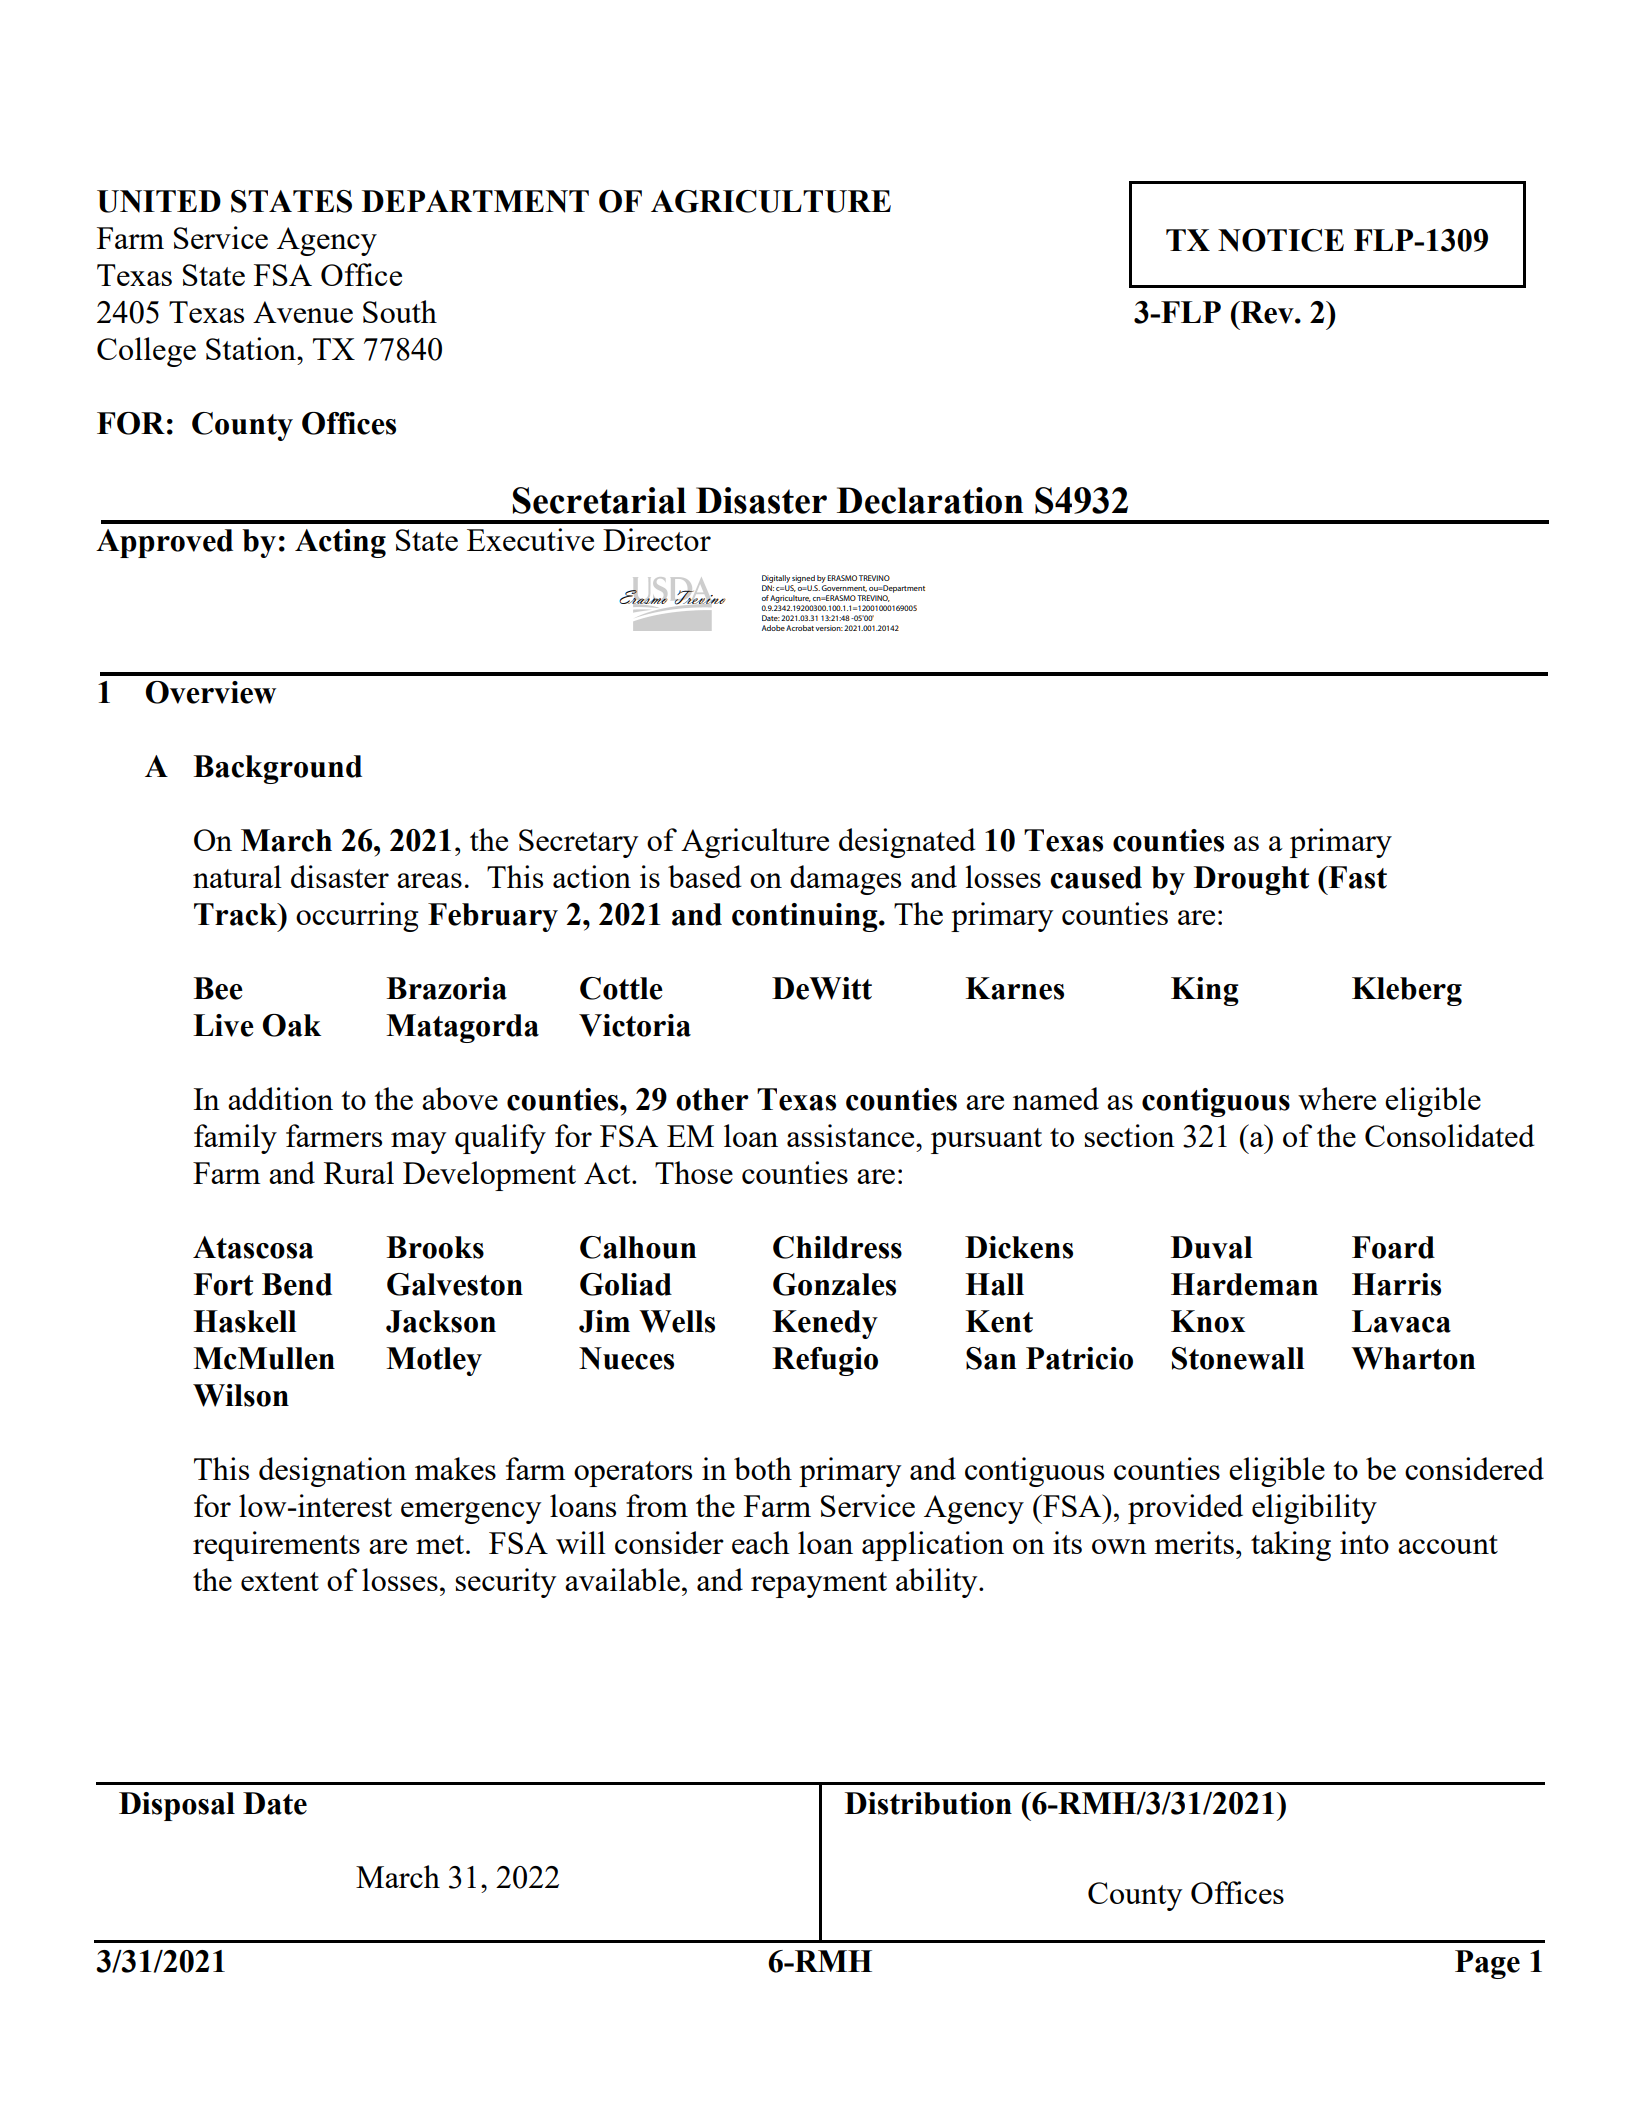  I want to click on Disposal, so click(177, 1806).
